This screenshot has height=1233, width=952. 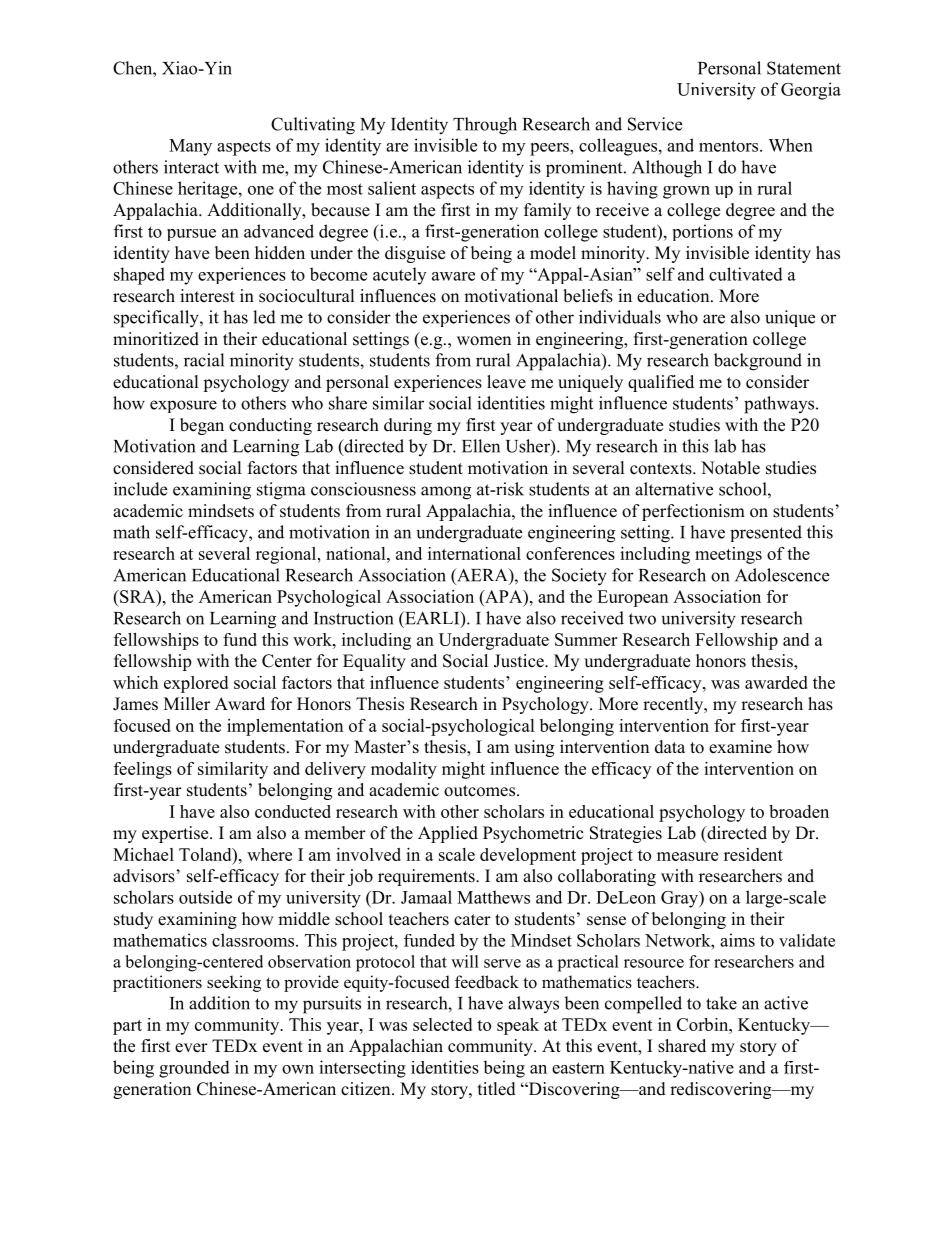 I want to click on requirements, so click(x=427, y=877).
